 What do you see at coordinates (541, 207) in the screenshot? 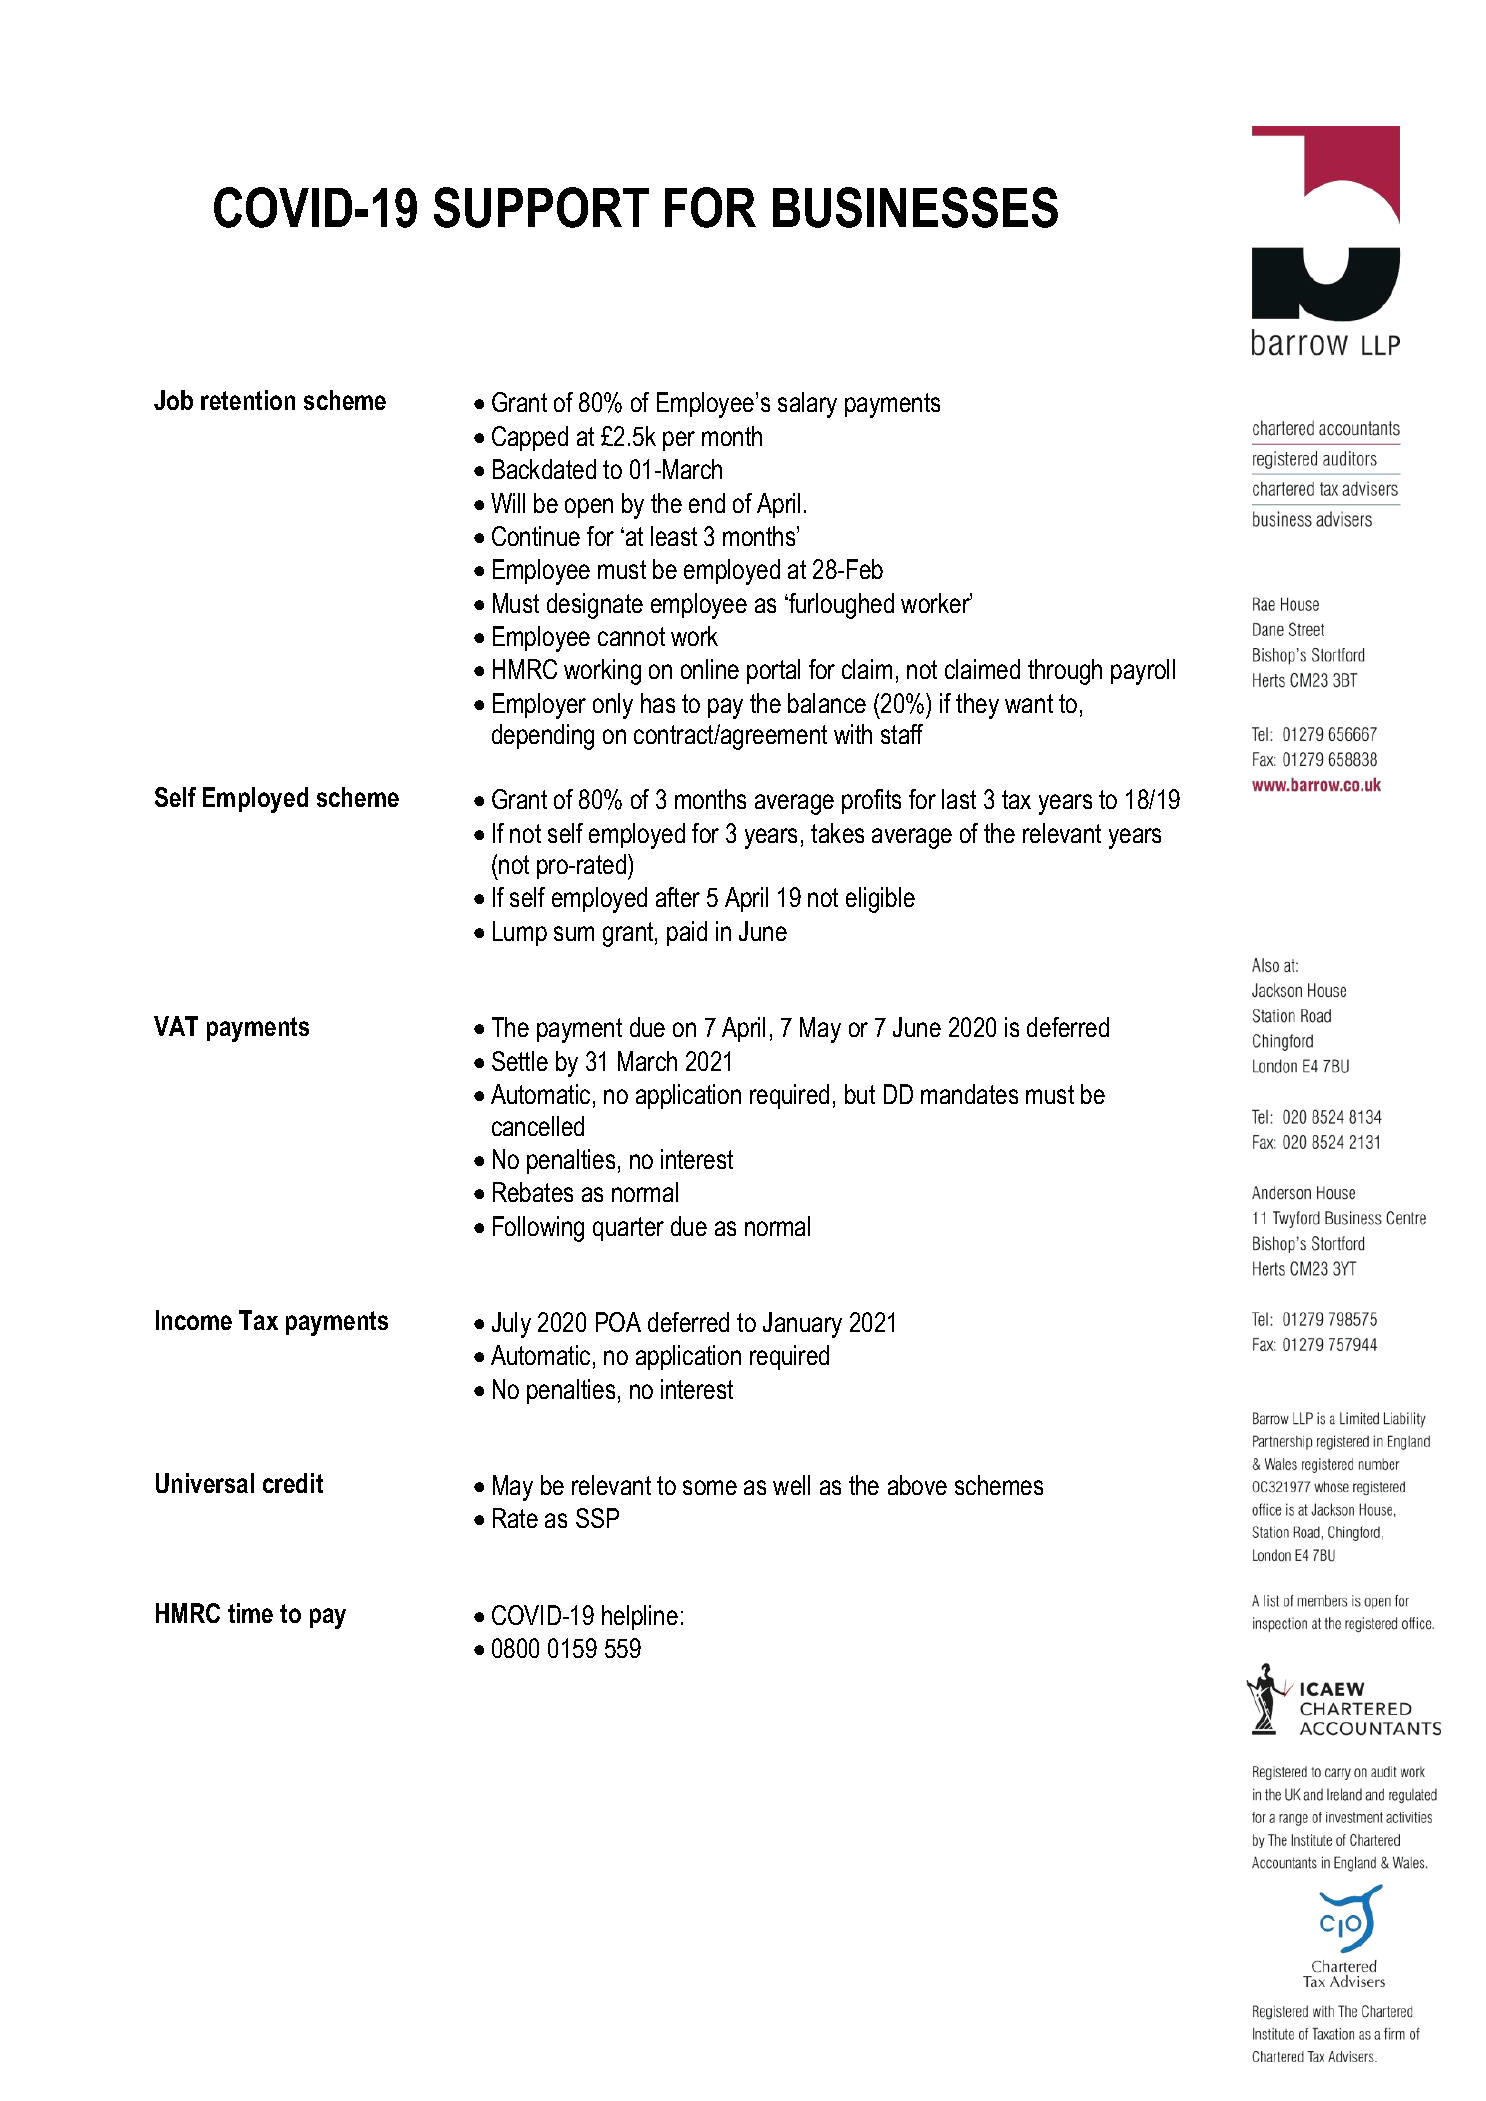
I see `SUPPORT` at bounding box center [541, 207].
